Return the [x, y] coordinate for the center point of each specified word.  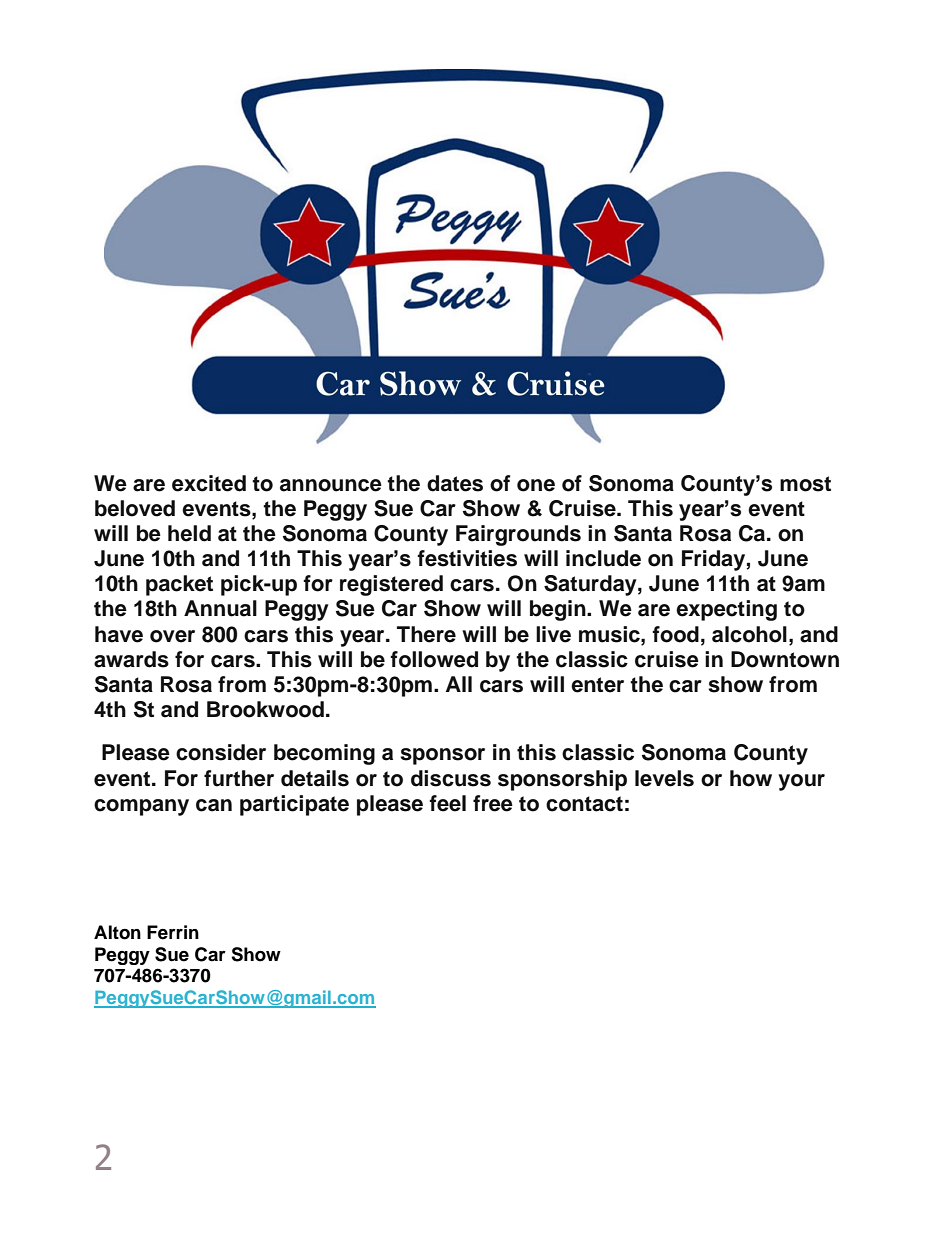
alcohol [749, 634]
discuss [451, 778]
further [239, 778]
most [805, 484]
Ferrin [173, 932]
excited [209, 483]
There [426, 634]
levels [664, 778]
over [172, 636]
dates [455, 483]
